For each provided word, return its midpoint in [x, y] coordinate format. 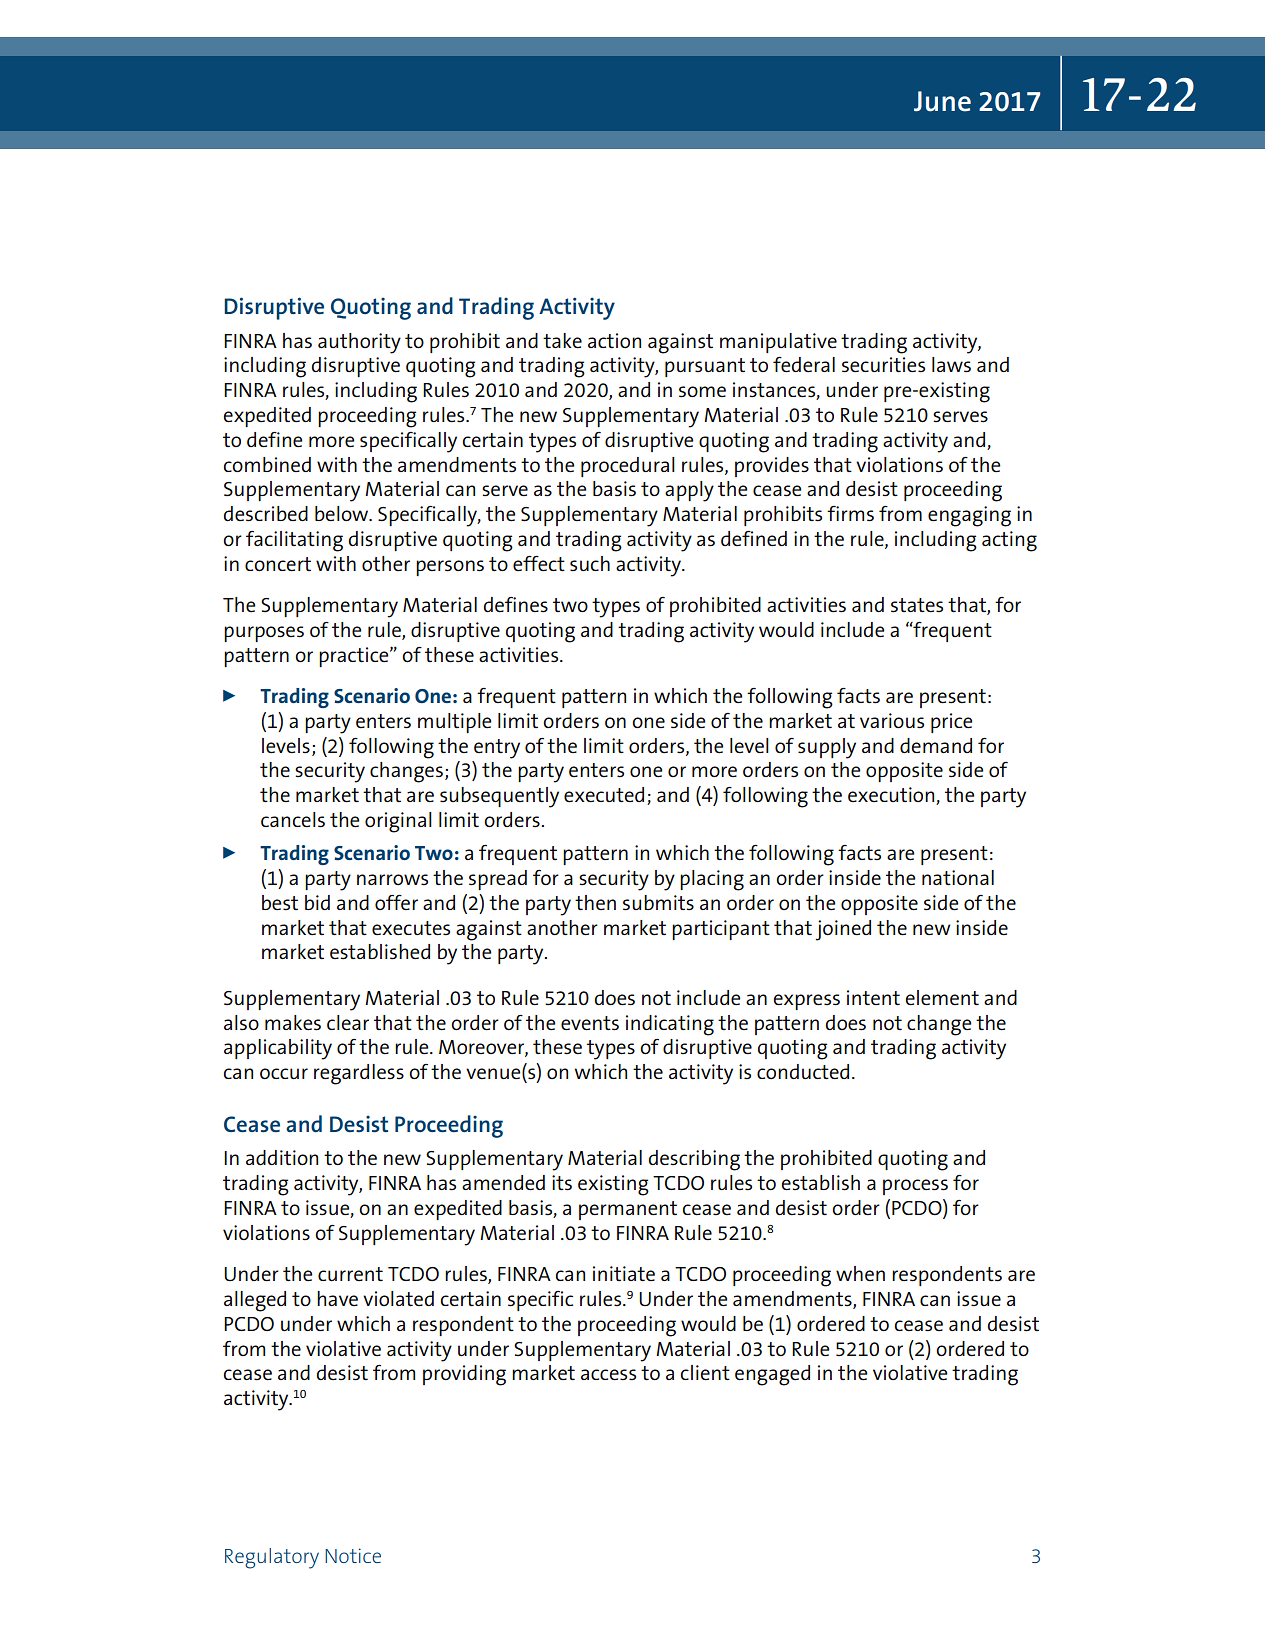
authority [359, 343]
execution [892, 796]
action [614, 340]
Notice [353, 1555]
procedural [628, 467]
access [608, 1375]
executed [604, 794]
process [915, 1187]
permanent [628, 1210]
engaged [772, 1375]
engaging [969, 516]
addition [282, 1157]
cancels [293, 820]
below [343, 513]
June [942, 101]
